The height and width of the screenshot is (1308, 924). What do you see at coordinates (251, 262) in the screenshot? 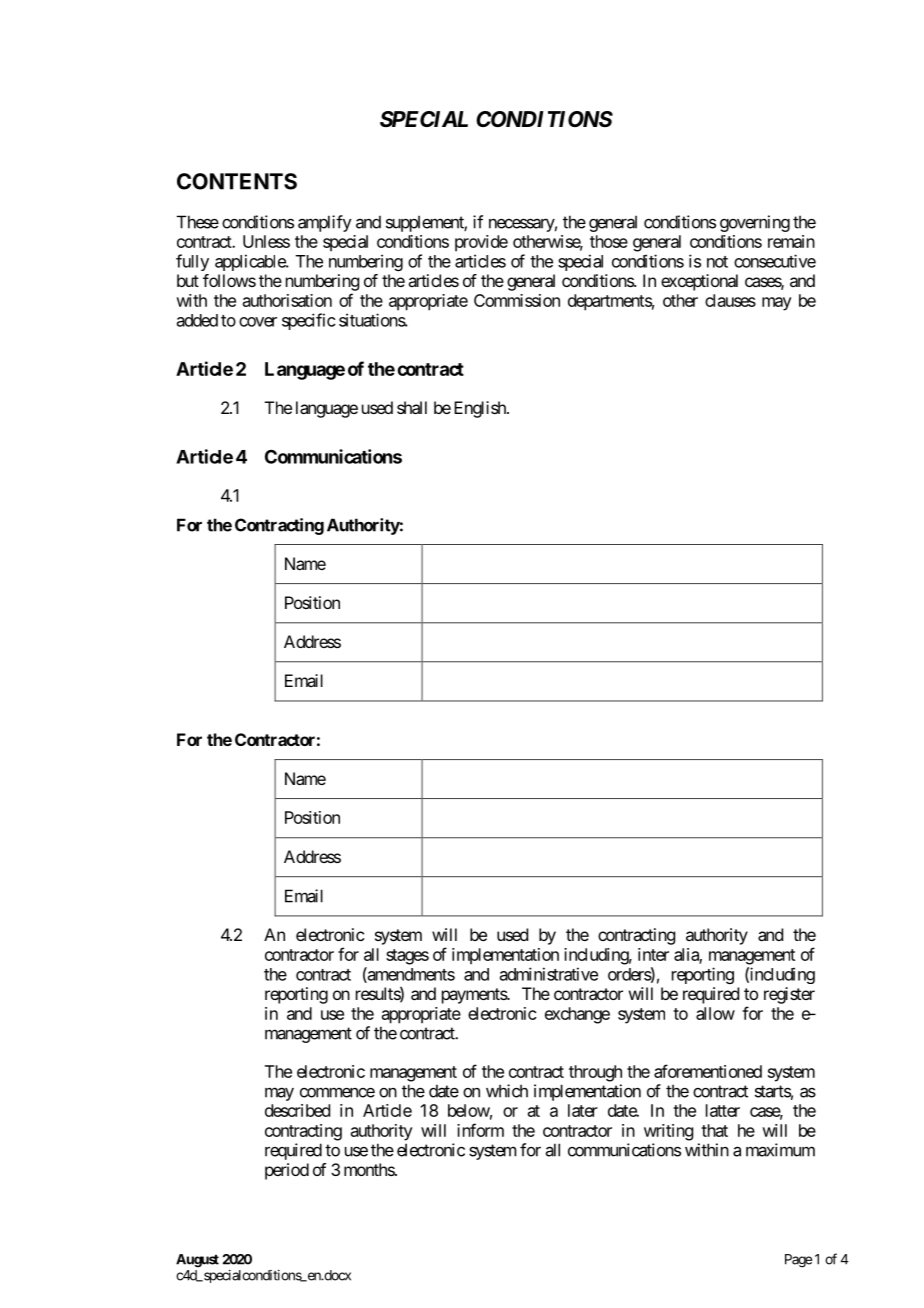
I see `applicable` at bounding box center [251, 262].
